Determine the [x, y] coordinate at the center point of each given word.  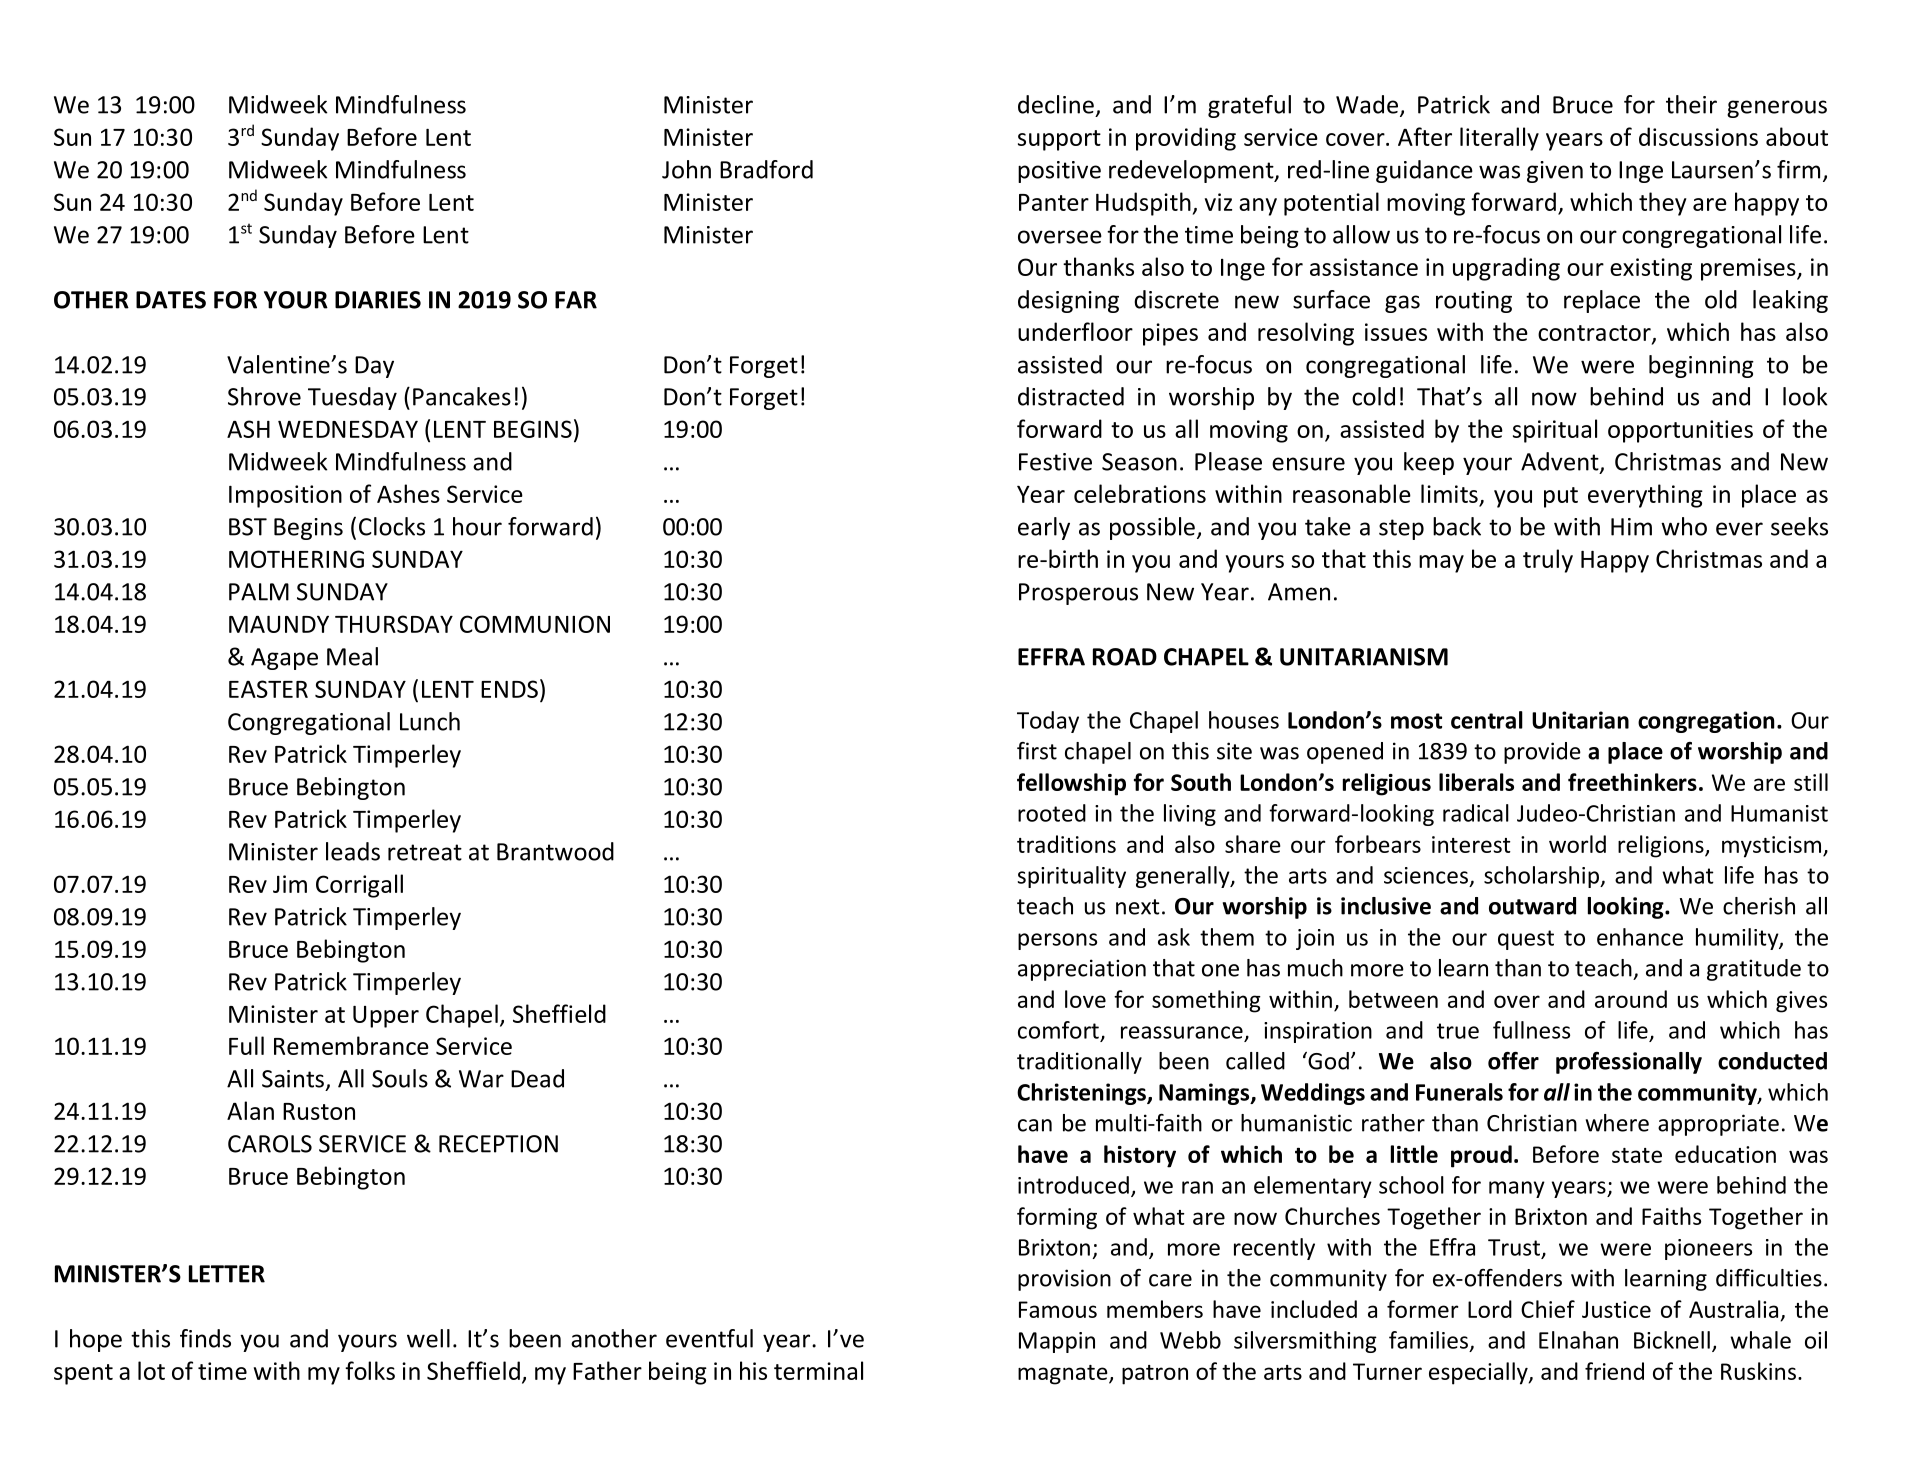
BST [248, 527]
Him [1631, 527]
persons [1057, 941]
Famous [1058, 1309]
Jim [290, 884]
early [1044, 528]
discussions [1698, 136]
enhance [1640, 937]
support [1059, 140]
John [686, 169]
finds [205, 1338]
